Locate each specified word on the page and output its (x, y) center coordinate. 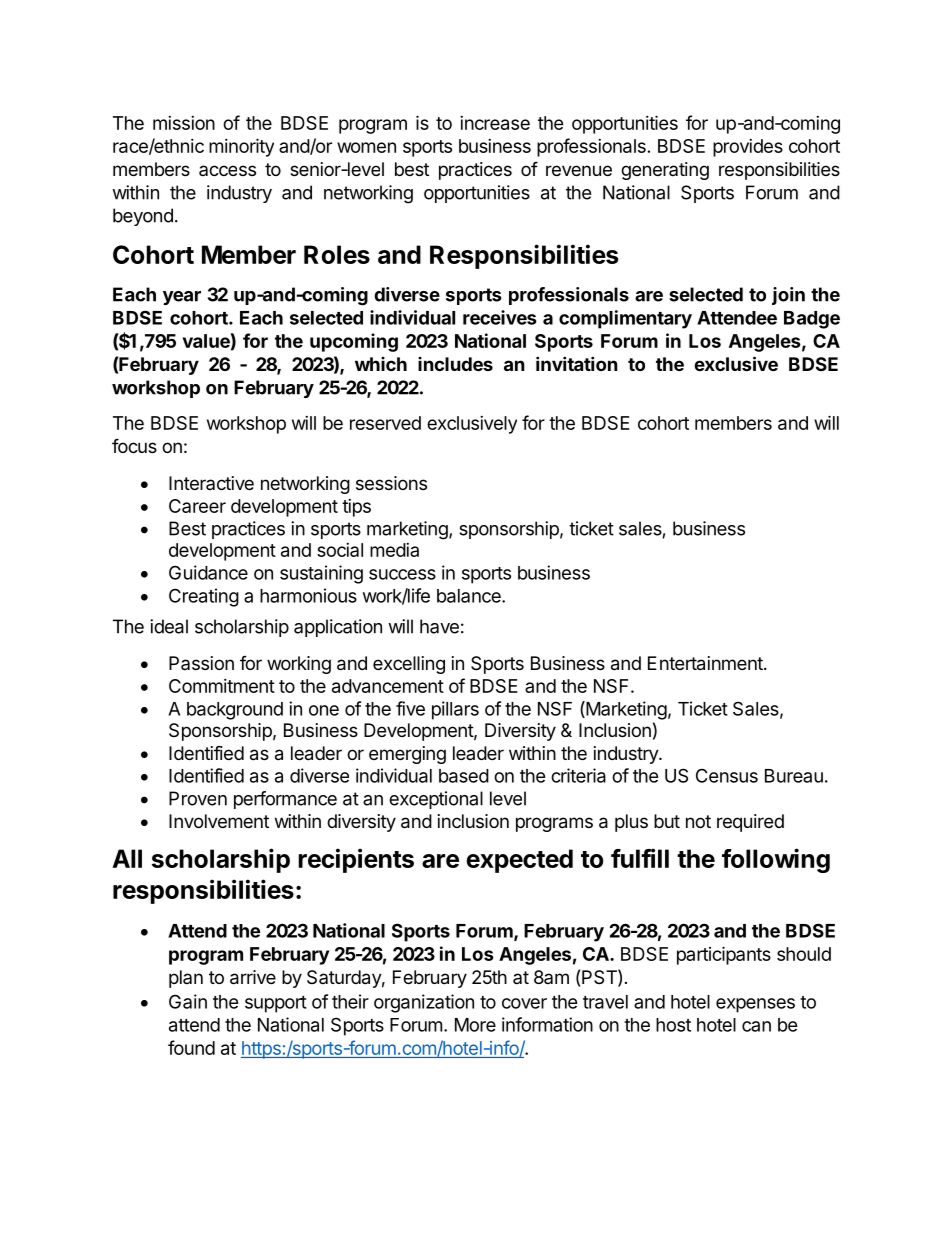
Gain (188, 1001)
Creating (204, 597)
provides (748, 148)
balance (470, 596)
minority (241, 147)
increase (495, 123)
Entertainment (706, 663)
